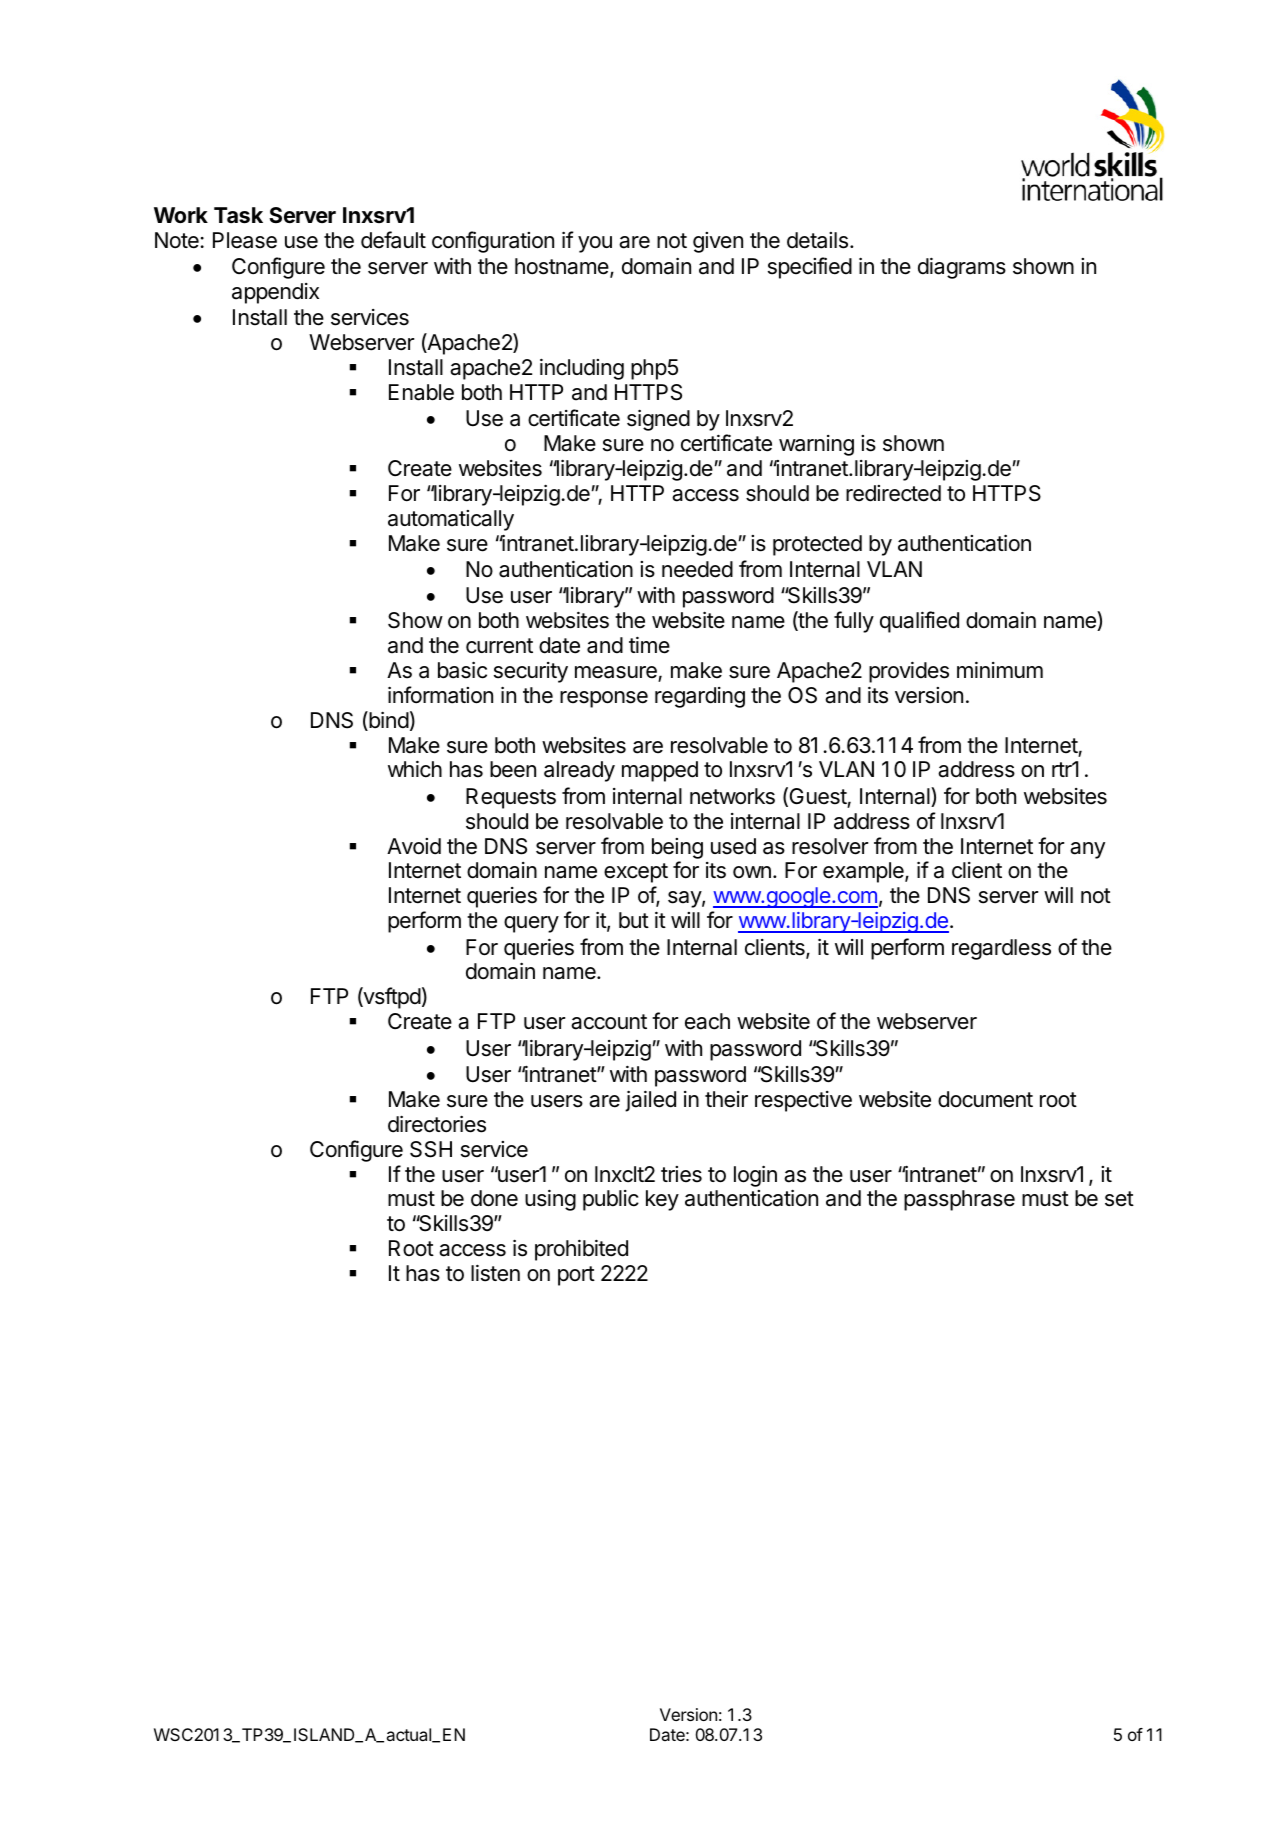  Describe the element at coordinates (697, 569) in the page. I see `needed` at that location.
